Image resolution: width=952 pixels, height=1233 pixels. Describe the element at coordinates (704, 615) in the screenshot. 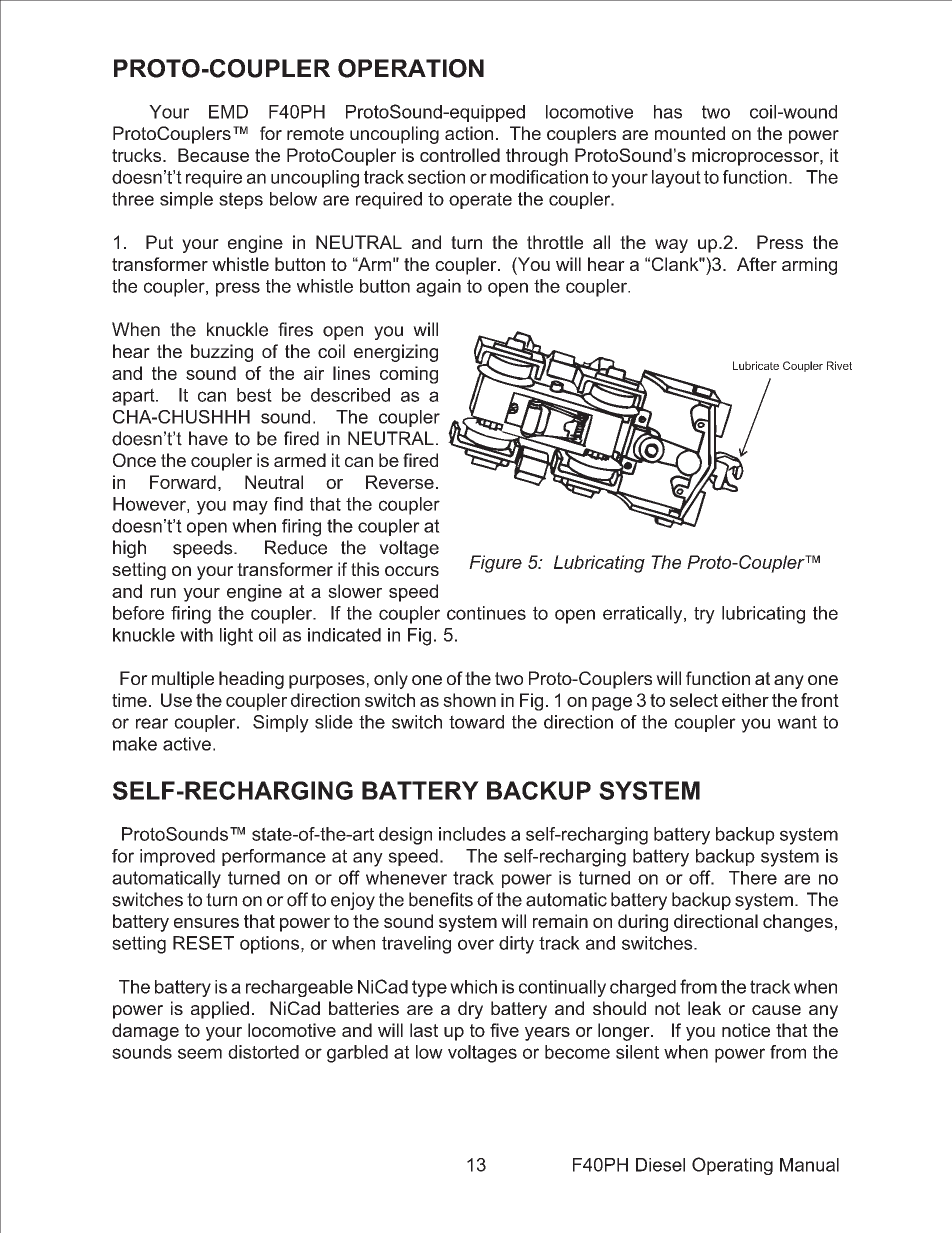

I see `try` at that location.
